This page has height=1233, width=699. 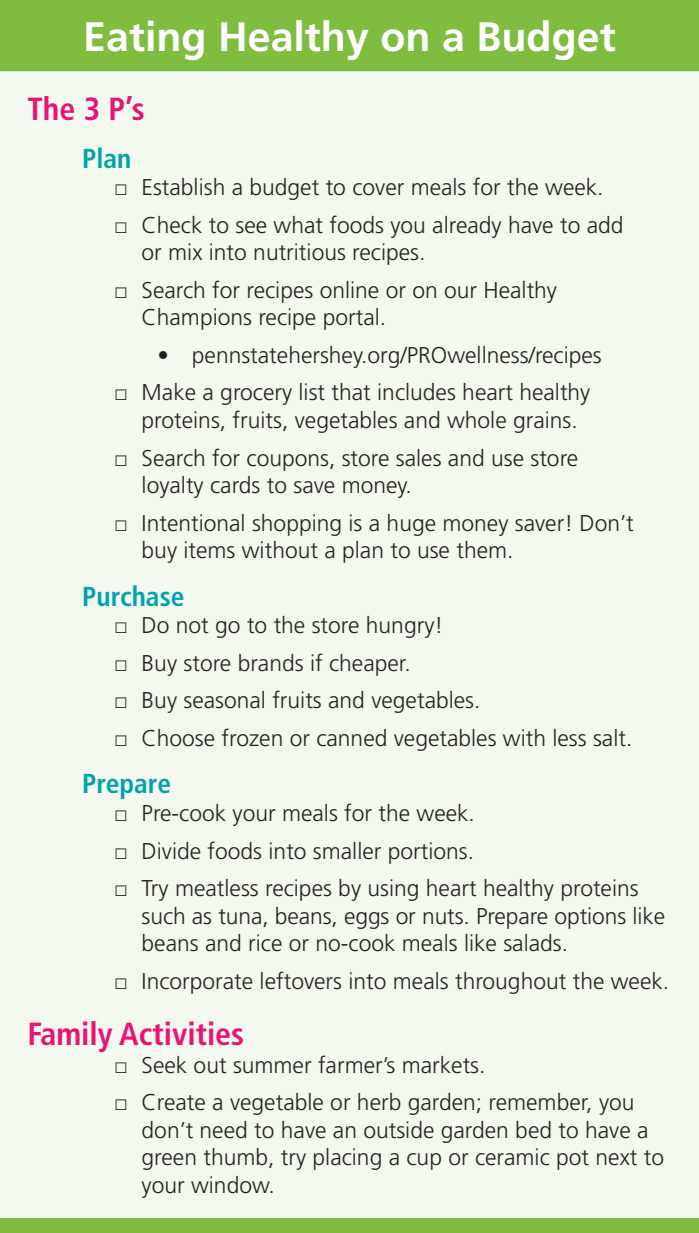 What do you see at coordinates (604, 225) in the page?
I see `add` at bounding box center [604, 225].
